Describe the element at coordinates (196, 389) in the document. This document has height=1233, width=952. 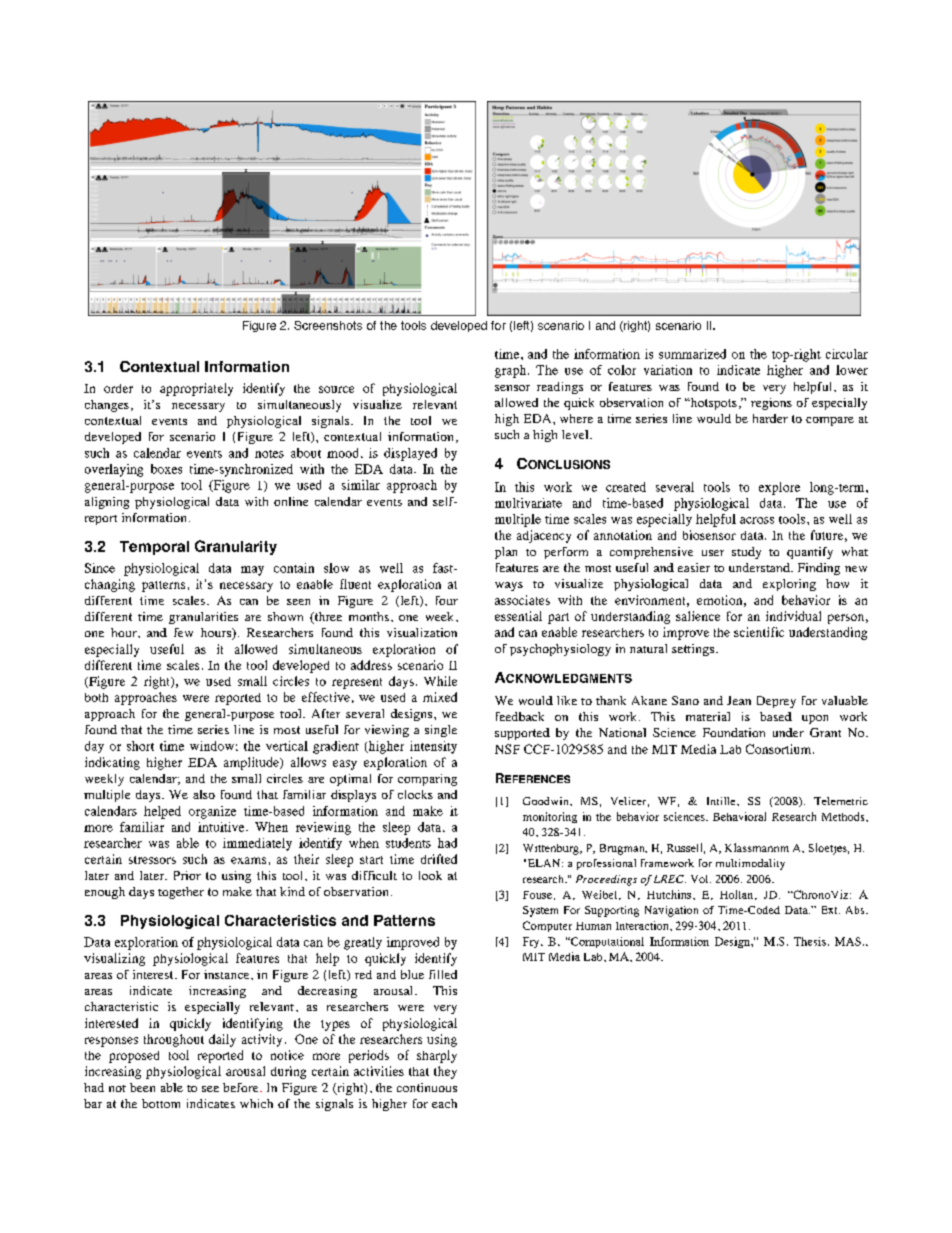
I see `appropriately` at that location.
